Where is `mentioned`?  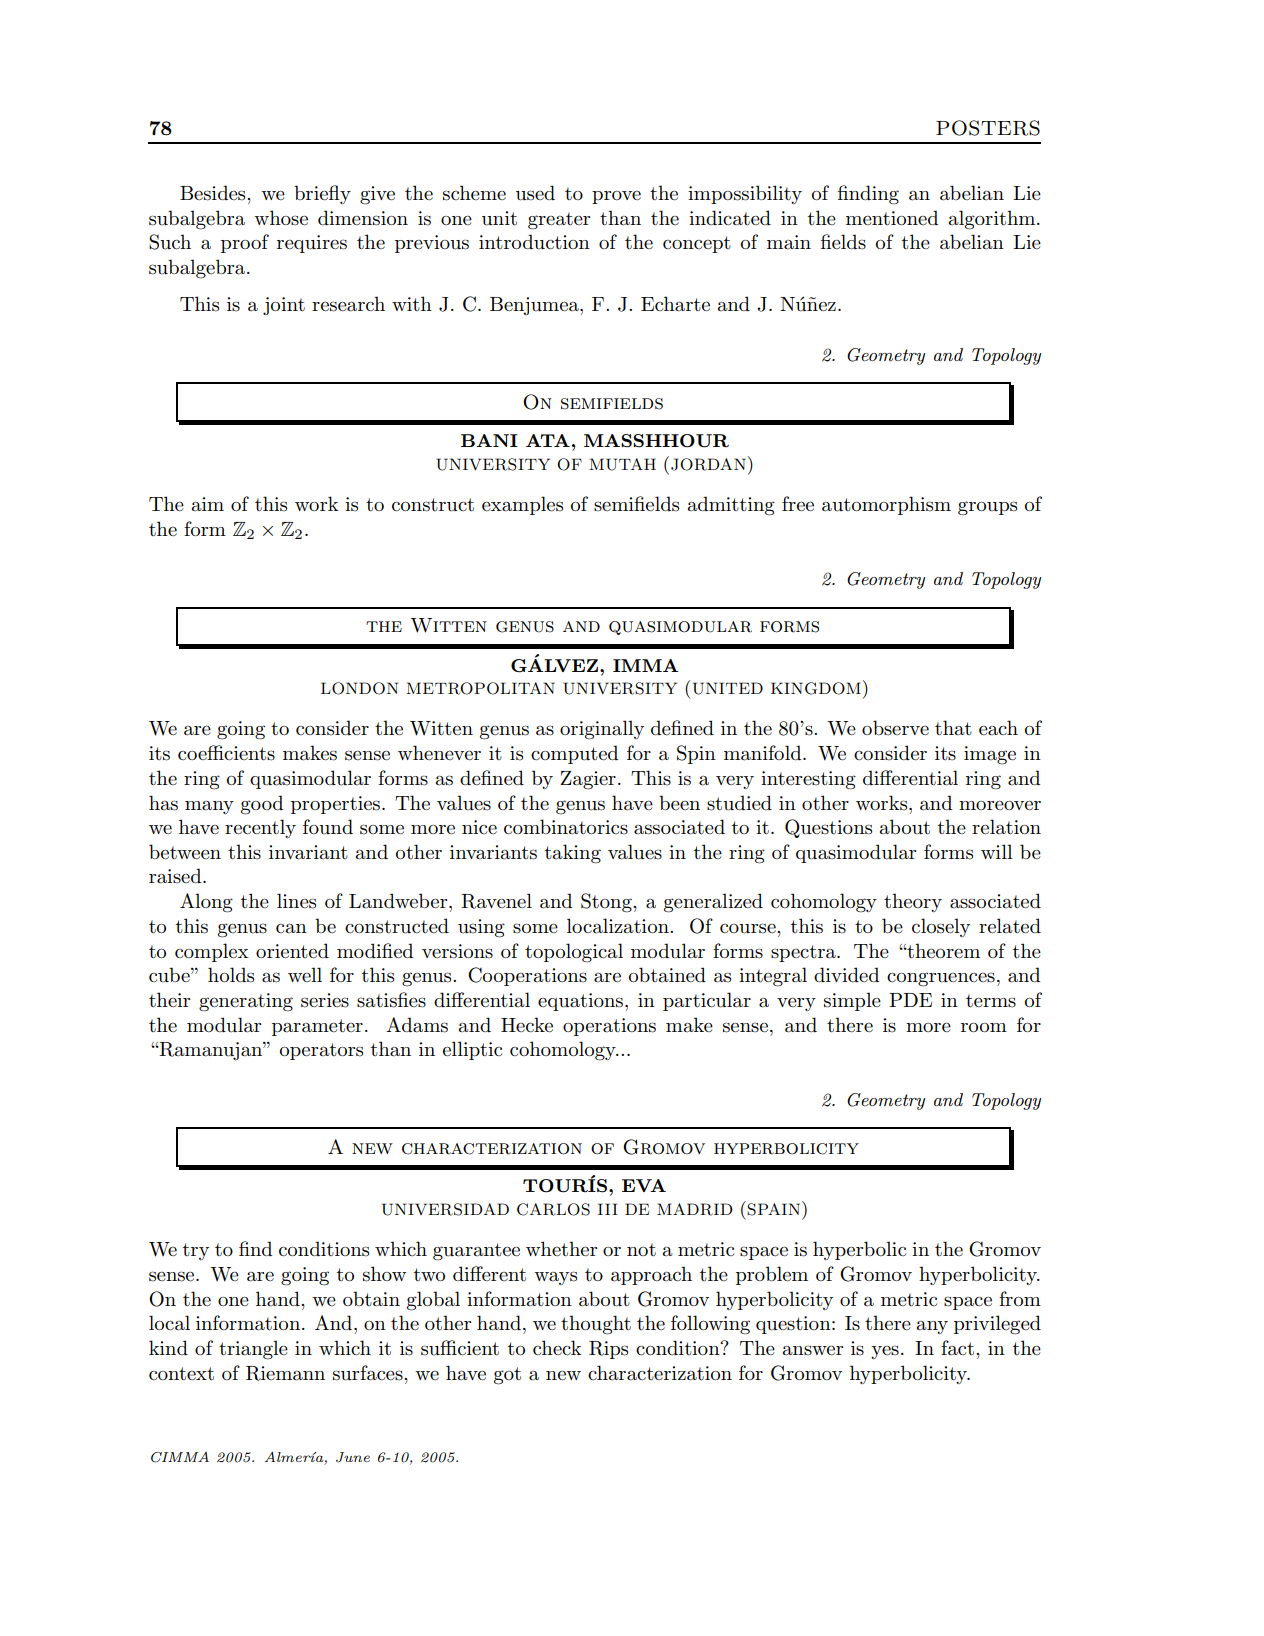
mentioned is located at coordinates (892, 218).
